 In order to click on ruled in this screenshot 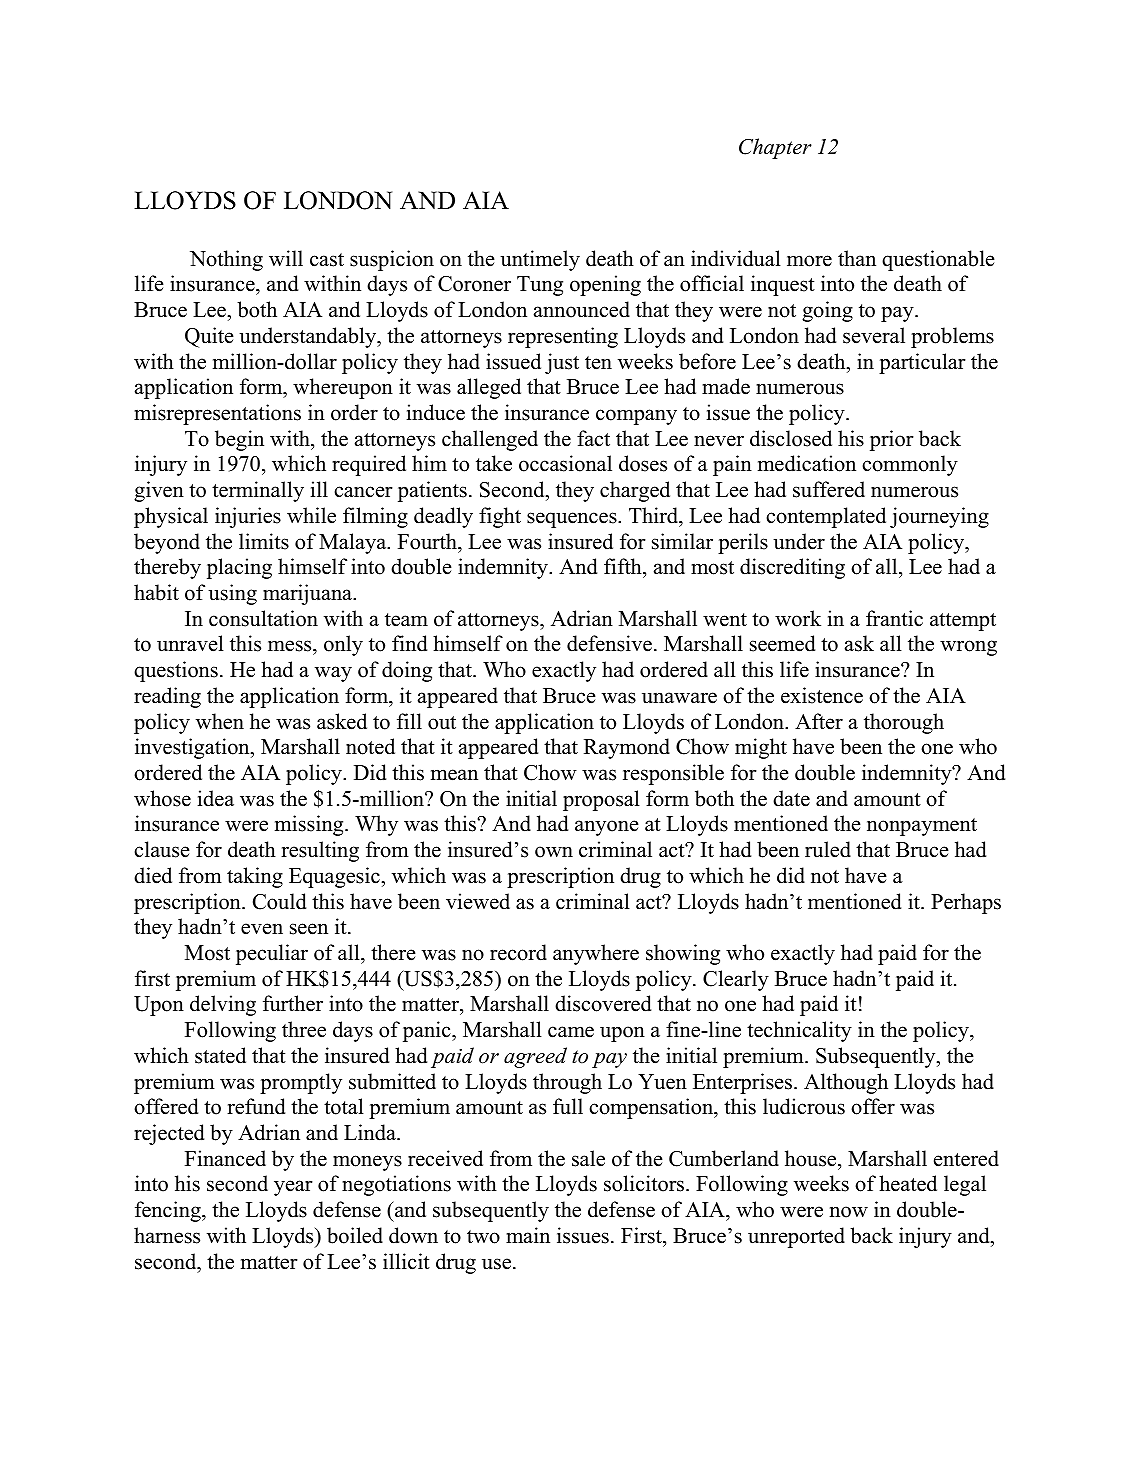, I will do `click(828, 849)`.
